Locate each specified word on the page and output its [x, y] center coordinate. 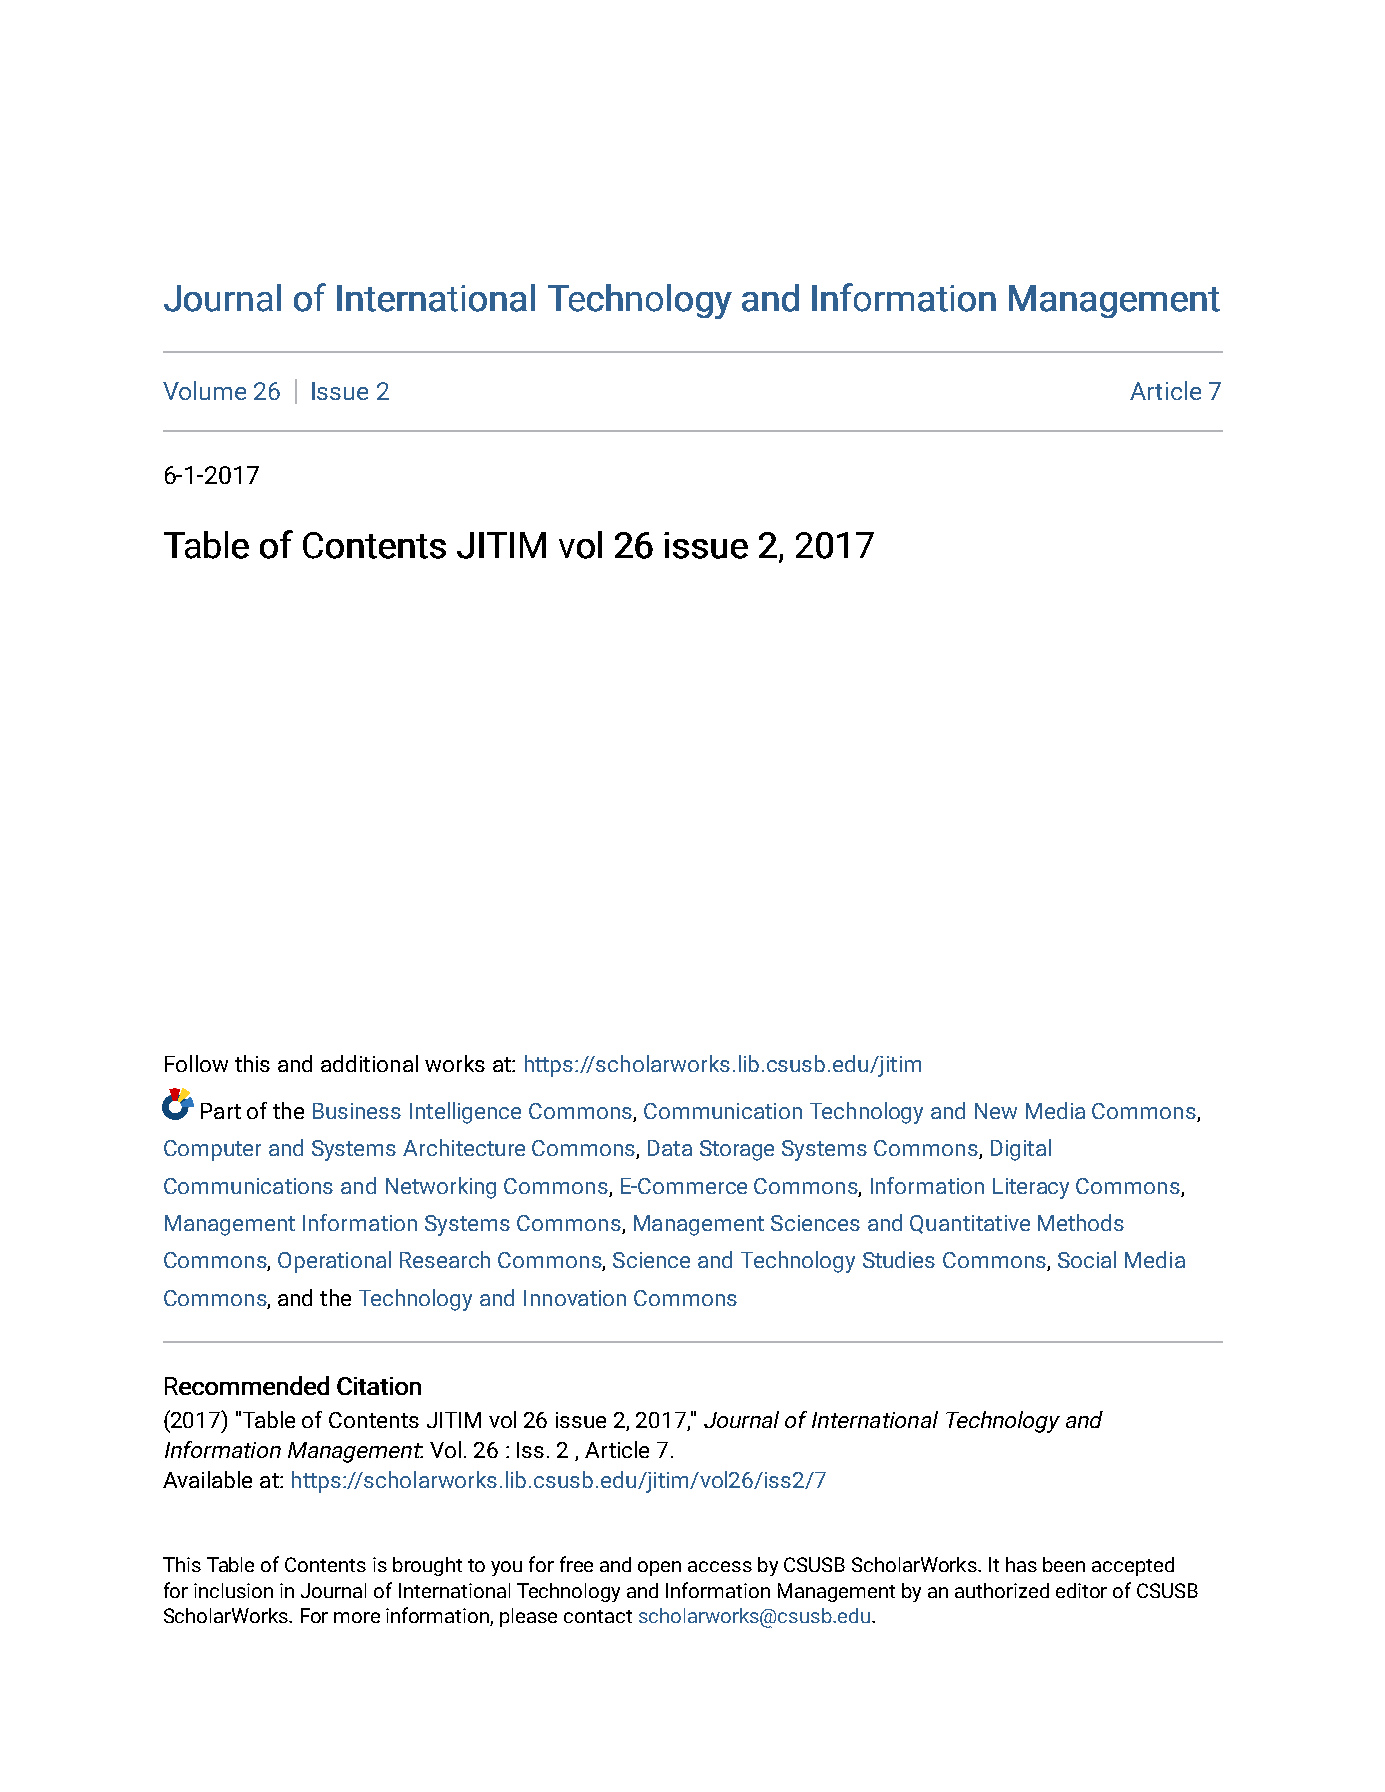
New [996, 1111]
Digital [1021, 1150]
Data [670, 1148]
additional [369, 1063]
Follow [196, 1063]
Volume [204, 390]
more [357, 1617]
